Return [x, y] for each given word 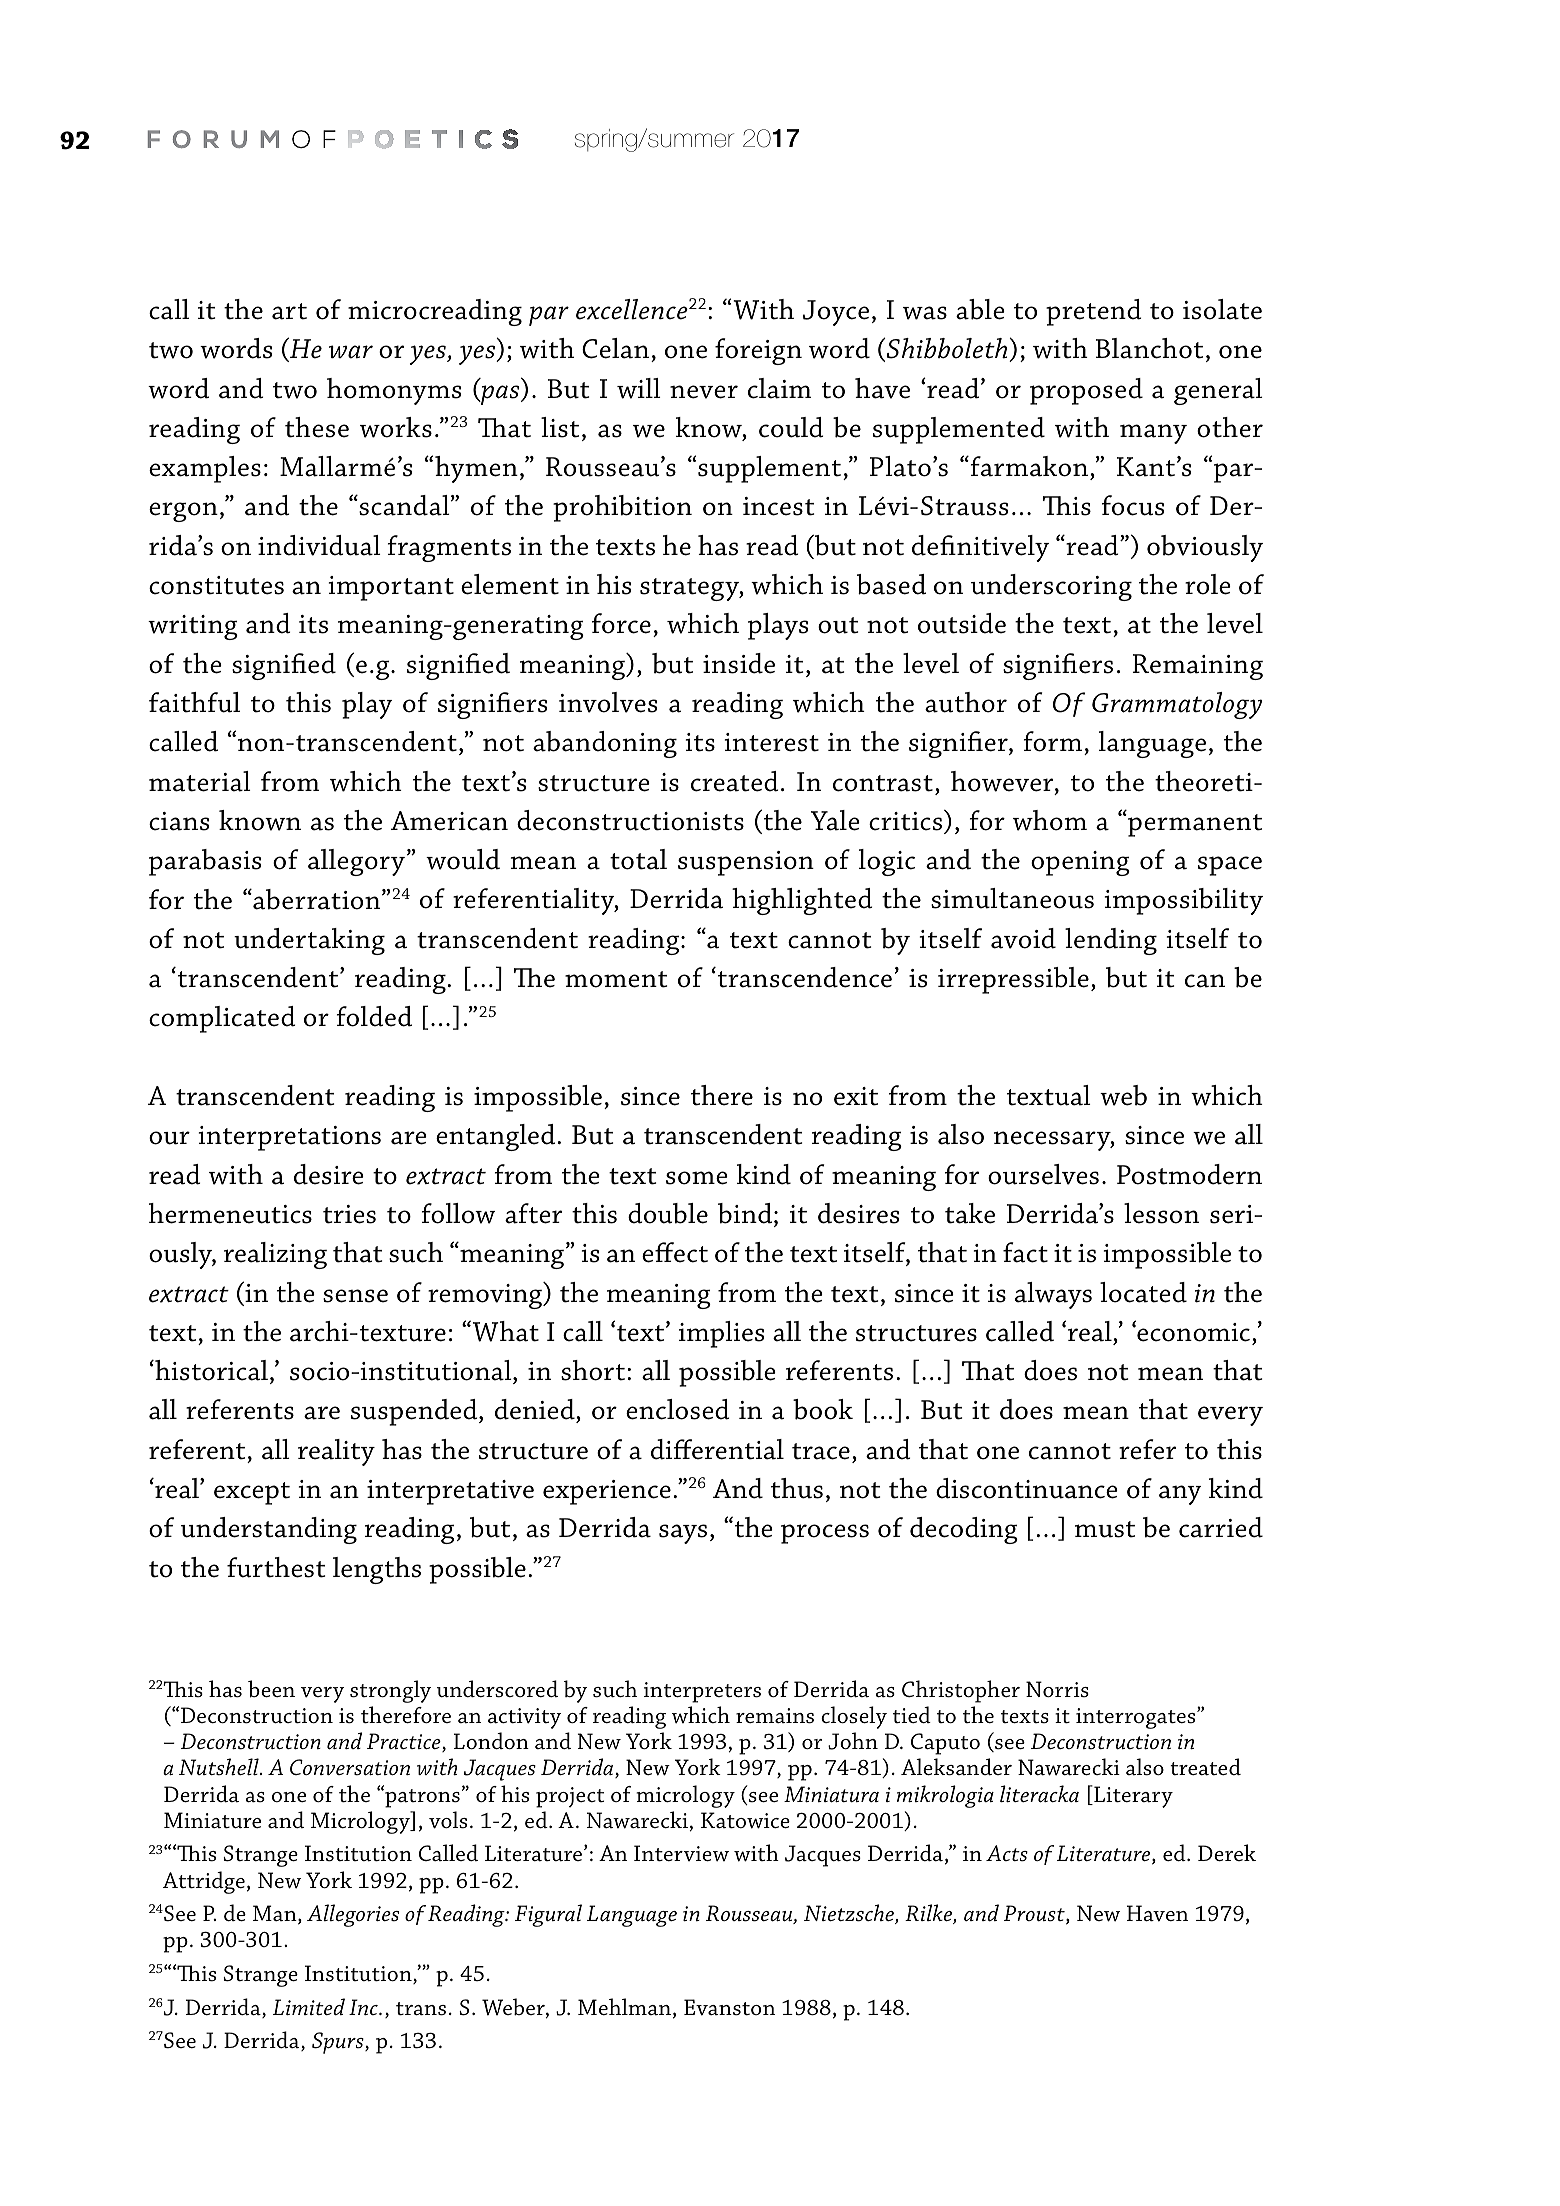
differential [717, 1449]
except [252, 1493]
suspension [746, 863]
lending [1111, 941]
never [704, 392]
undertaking [309, 941]
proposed [1086, 391]
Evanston [729, 2007]
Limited [309, 2006]
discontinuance [1027, 1488]
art [289, 311]
